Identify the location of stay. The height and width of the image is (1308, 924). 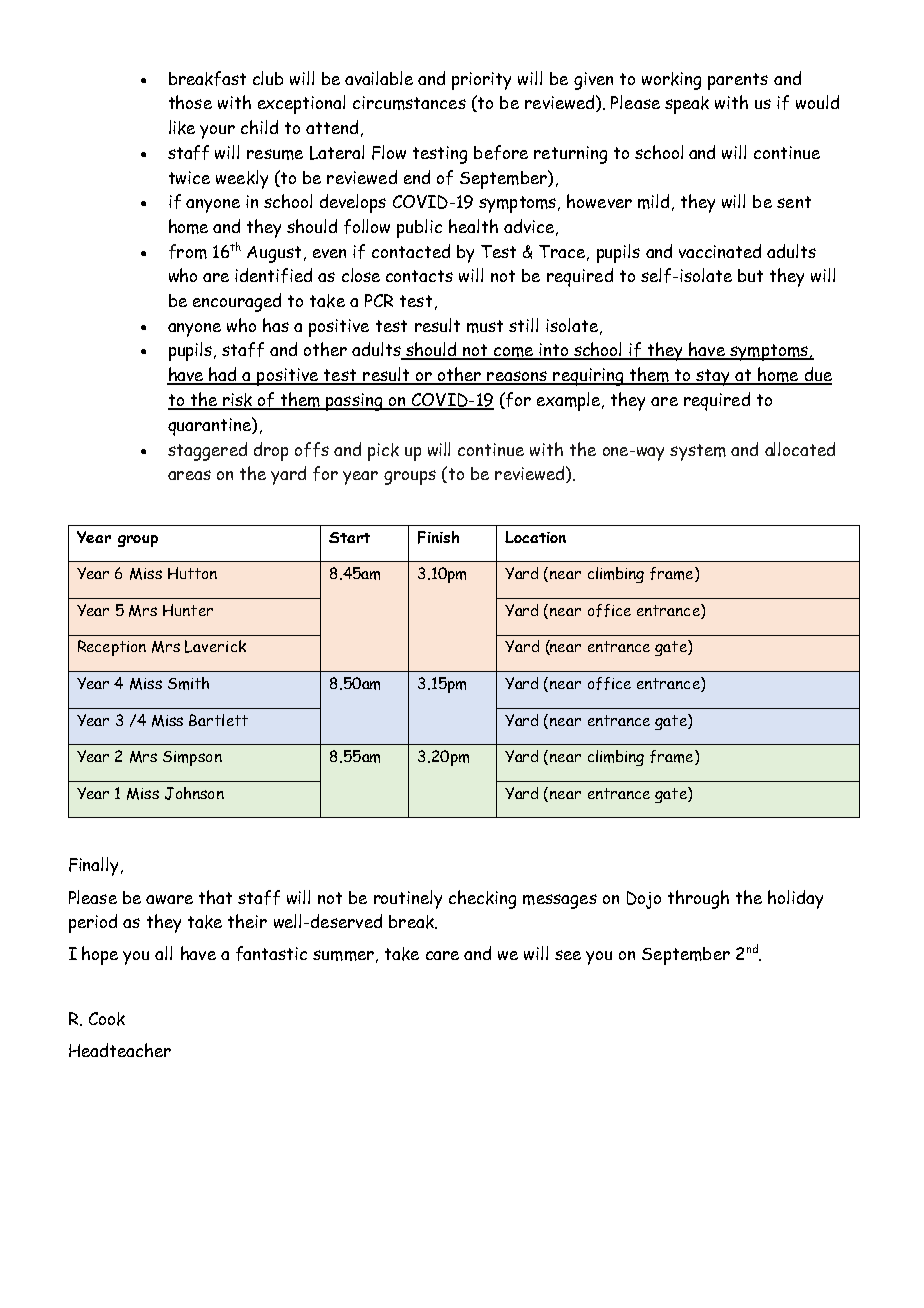
(713, 377).
